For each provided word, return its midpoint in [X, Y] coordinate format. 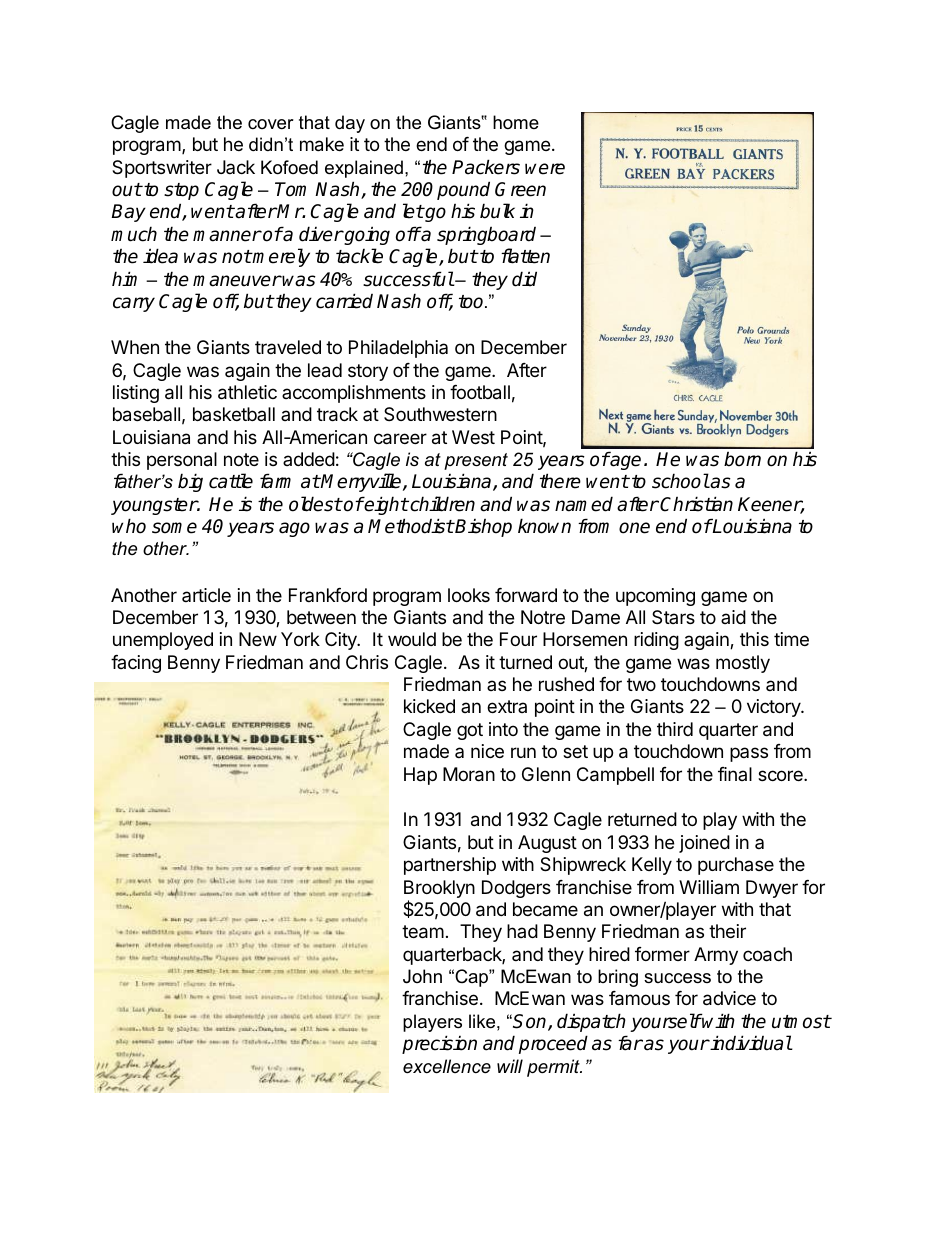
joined [704, 844]
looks [469, 595]
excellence [447, 1066]
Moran [469, 774]
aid [733, 617]
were [545, 169]
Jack [236, 167]
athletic [247, 392]
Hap [420, 776]
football [480, 392]
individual [750, 1043]
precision [439, 1044]
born [742, 459]
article [206, 595]
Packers [486, 167]
